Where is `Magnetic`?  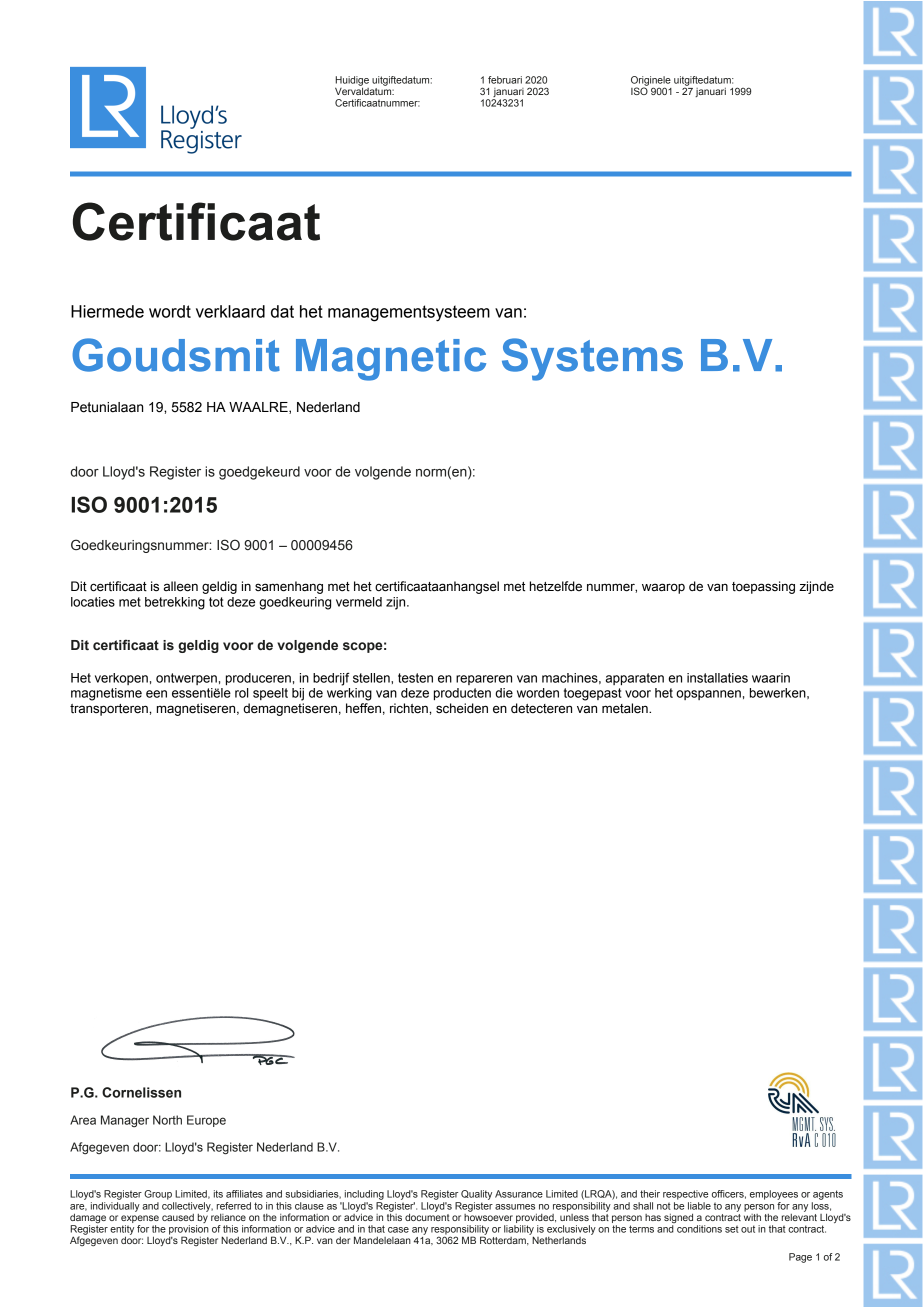
Magnetic is located at coordinates (391, 360).
